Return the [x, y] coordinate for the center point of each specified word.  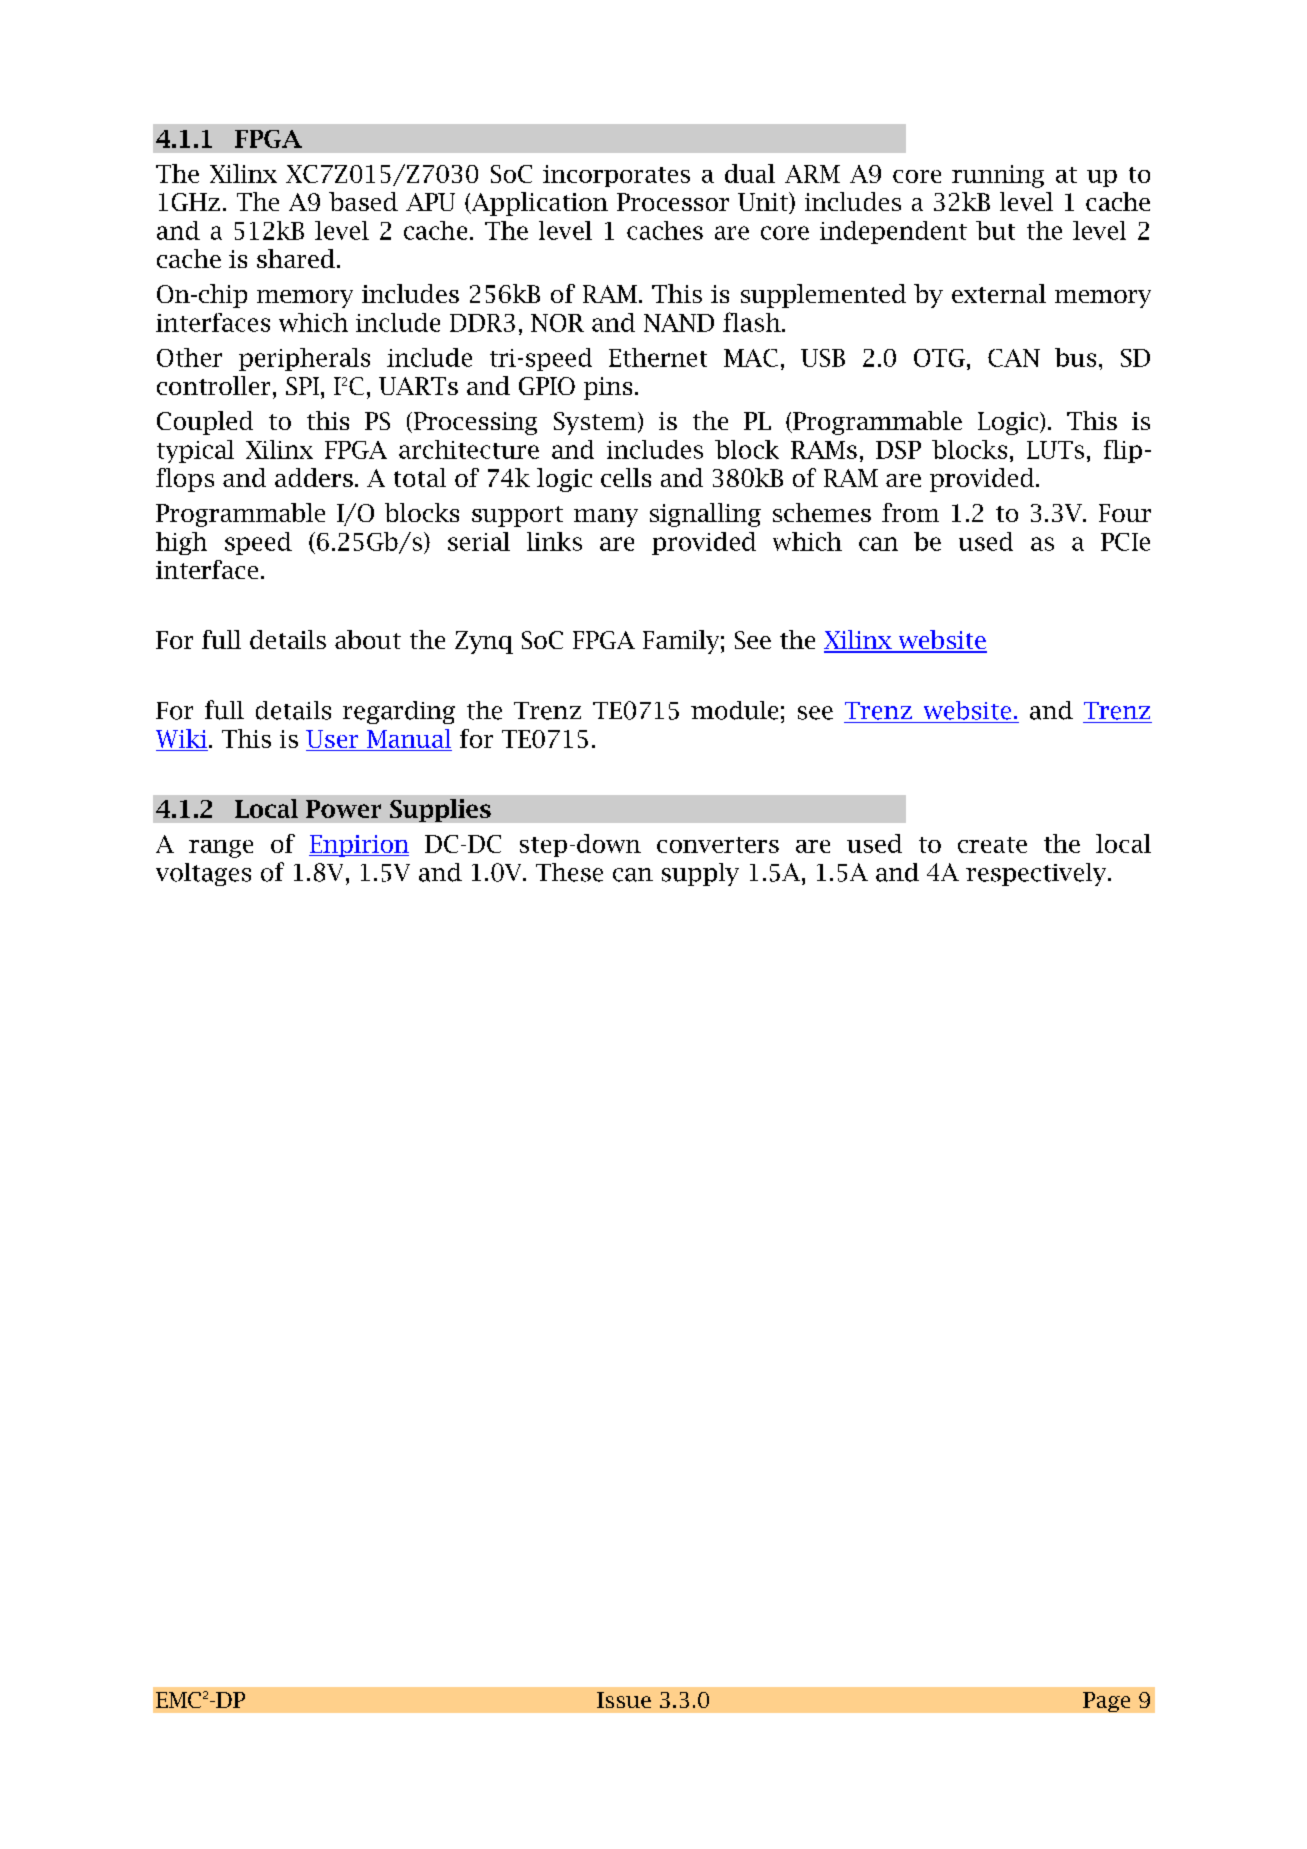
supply [700, 874]
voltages [203, 874]
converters [718, 845]
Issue [624, 1700]
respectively [1037, 874]
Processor [673, 202]
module [734, 710]
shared [296, 258]
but [995, 230]
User [333, 740]
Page [1106, 1702]
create [992, 845]
